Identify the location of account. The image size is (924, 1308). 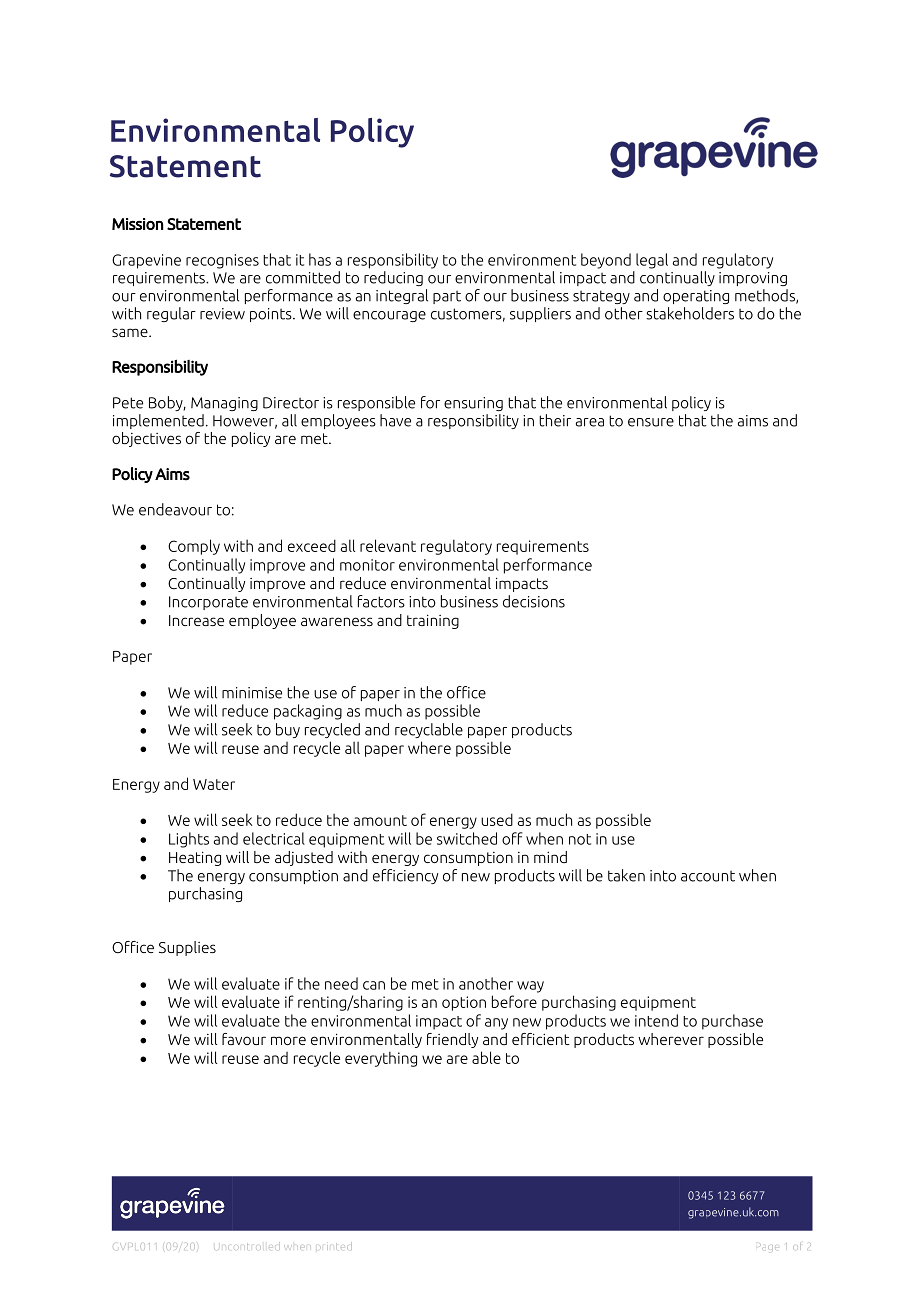
(708, 876).
